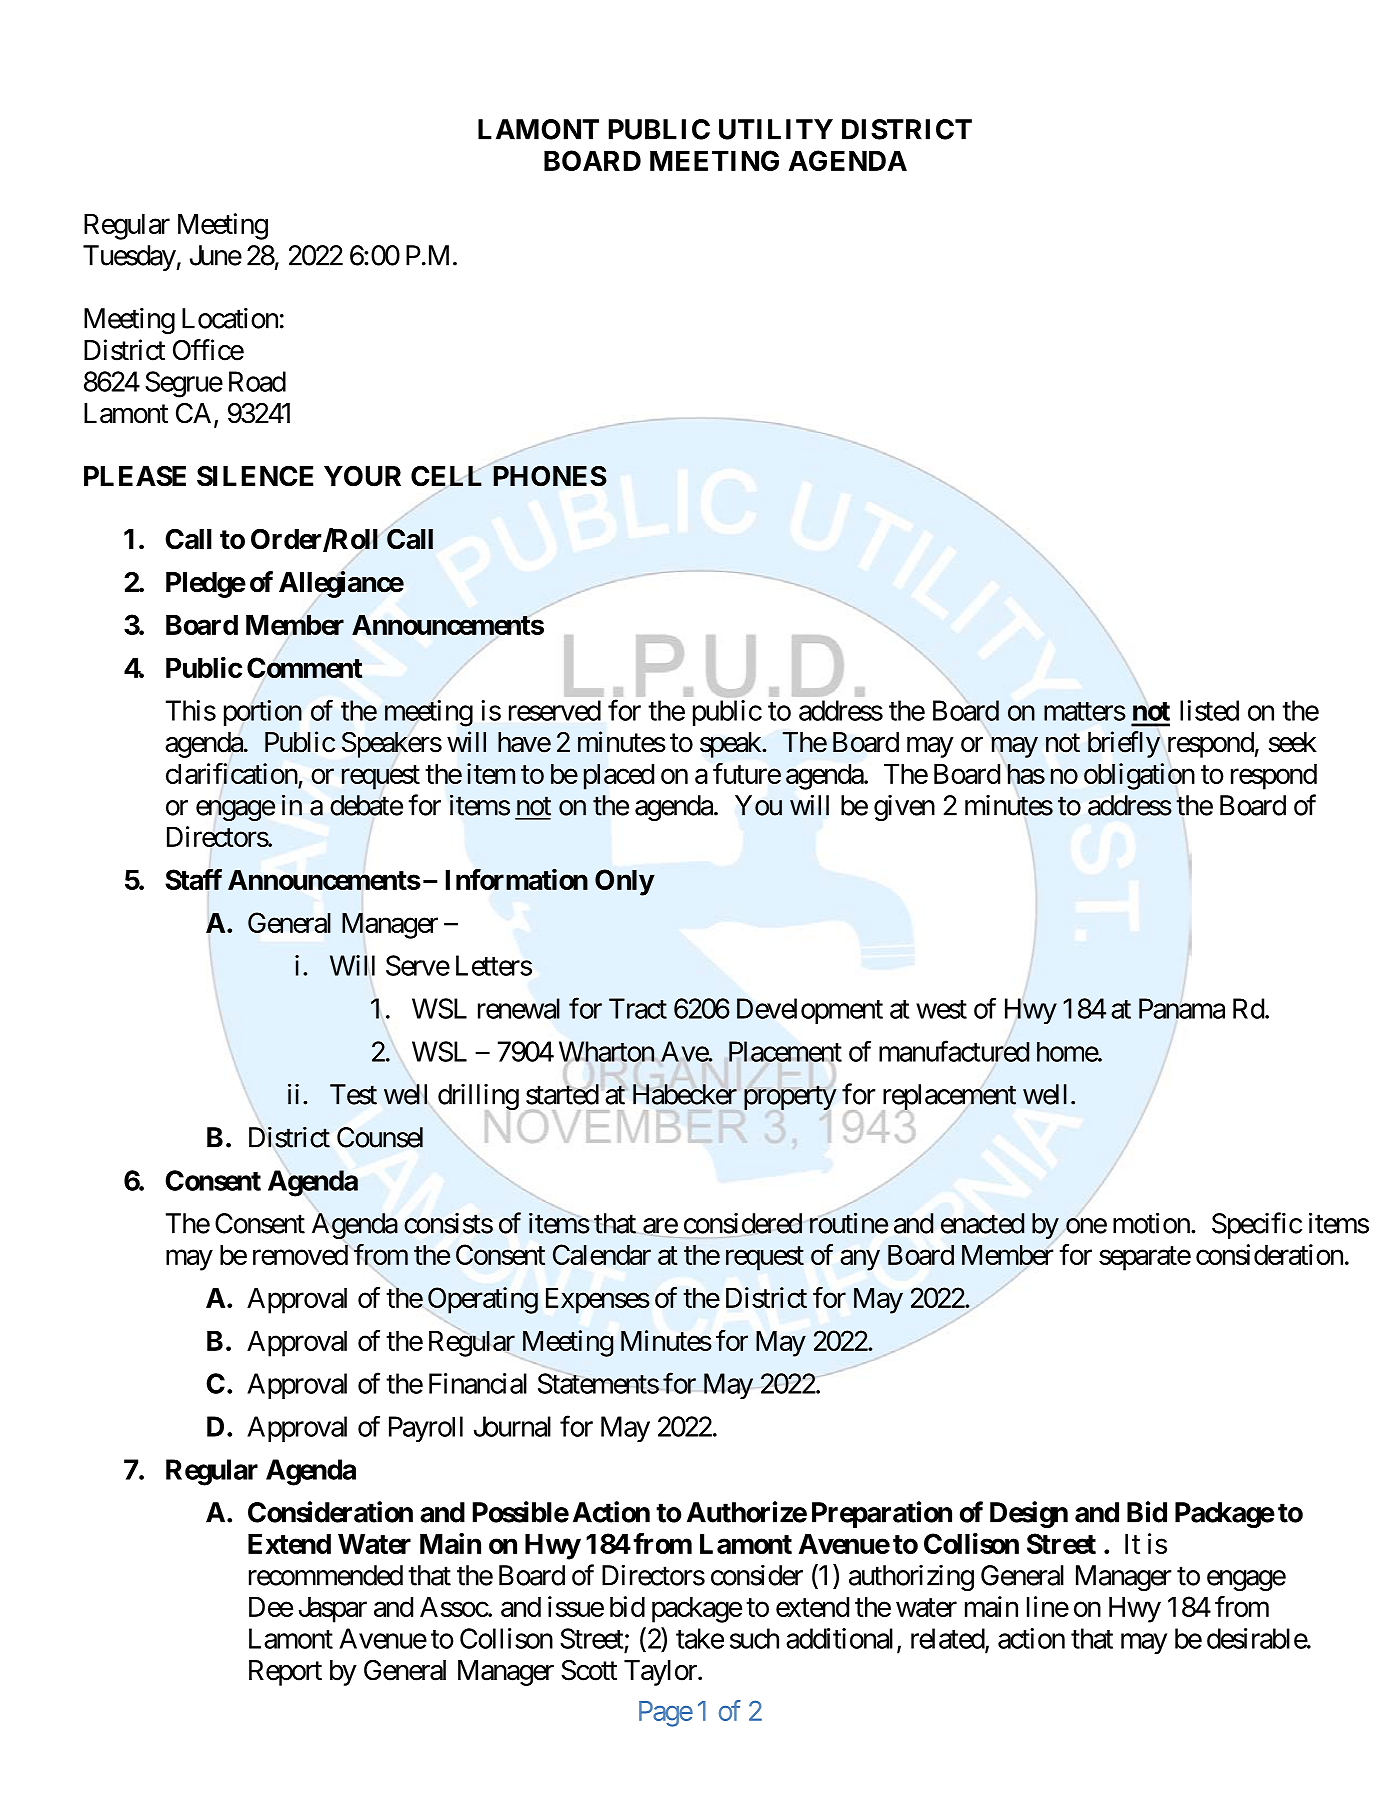 The height and width of the document is (1809, 1398). Describe the element at coordinates (860, 1260) in the document. I see `any` at that location.
